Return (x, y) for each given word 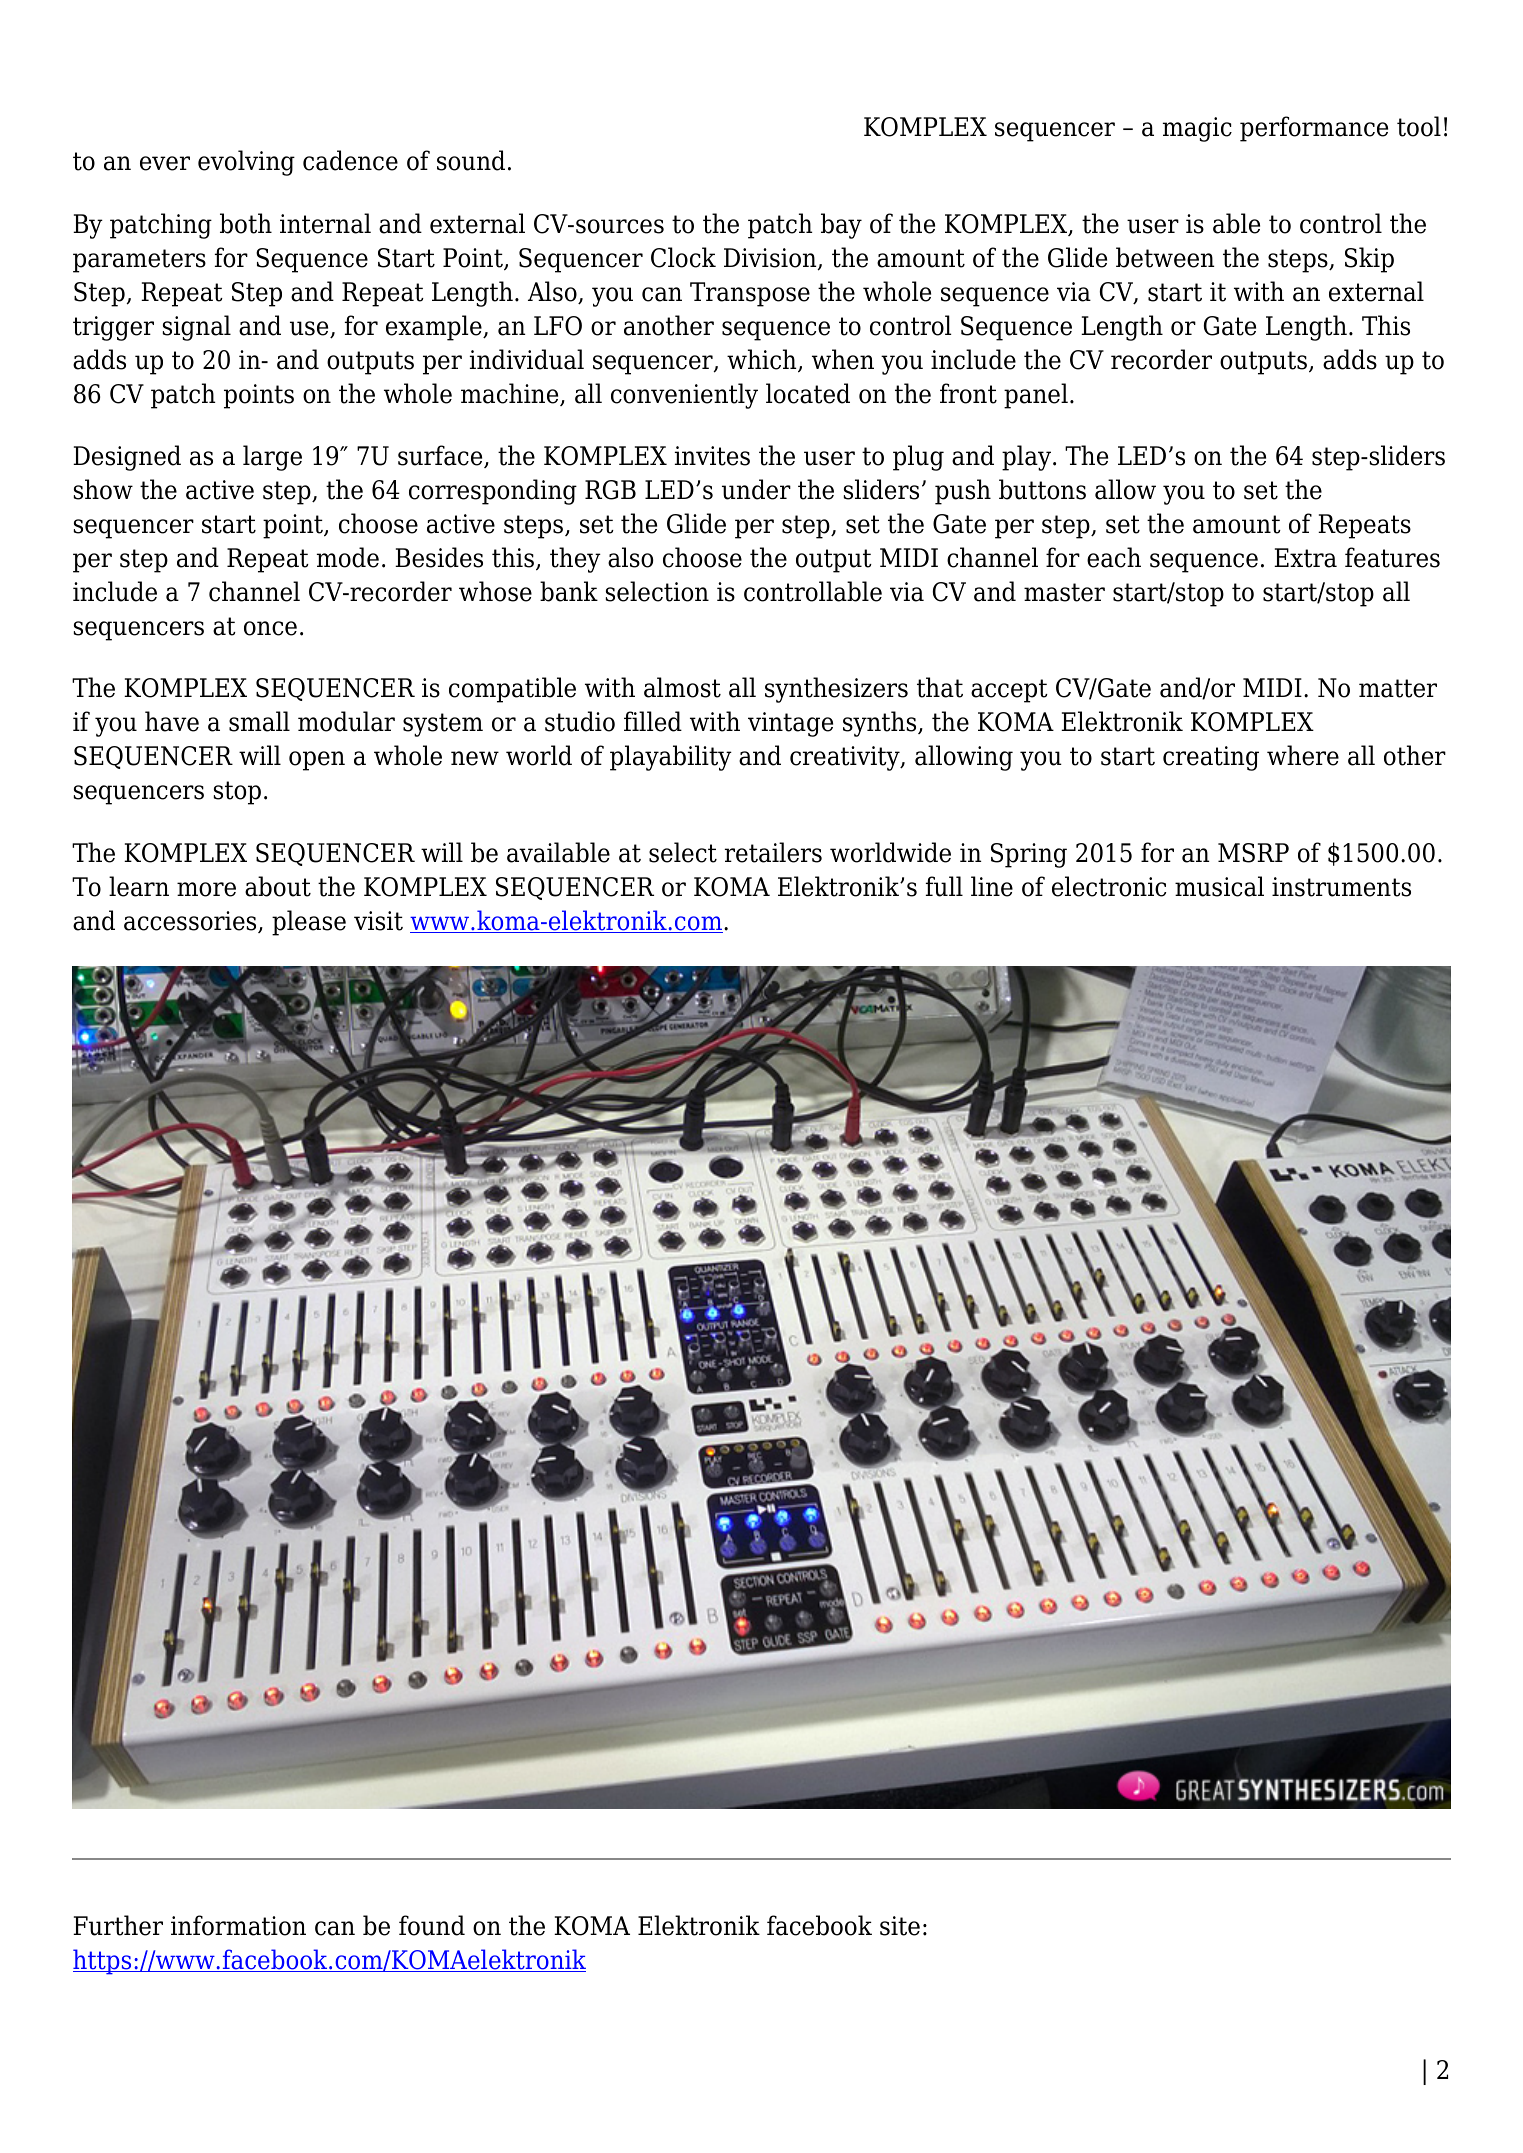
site (900, 1926)
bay (841, 226)
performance (1314, 129)
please (309, 923)
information (238, 1925)
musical (1219, 886)
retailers (773, 852)
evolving (246, 163)
